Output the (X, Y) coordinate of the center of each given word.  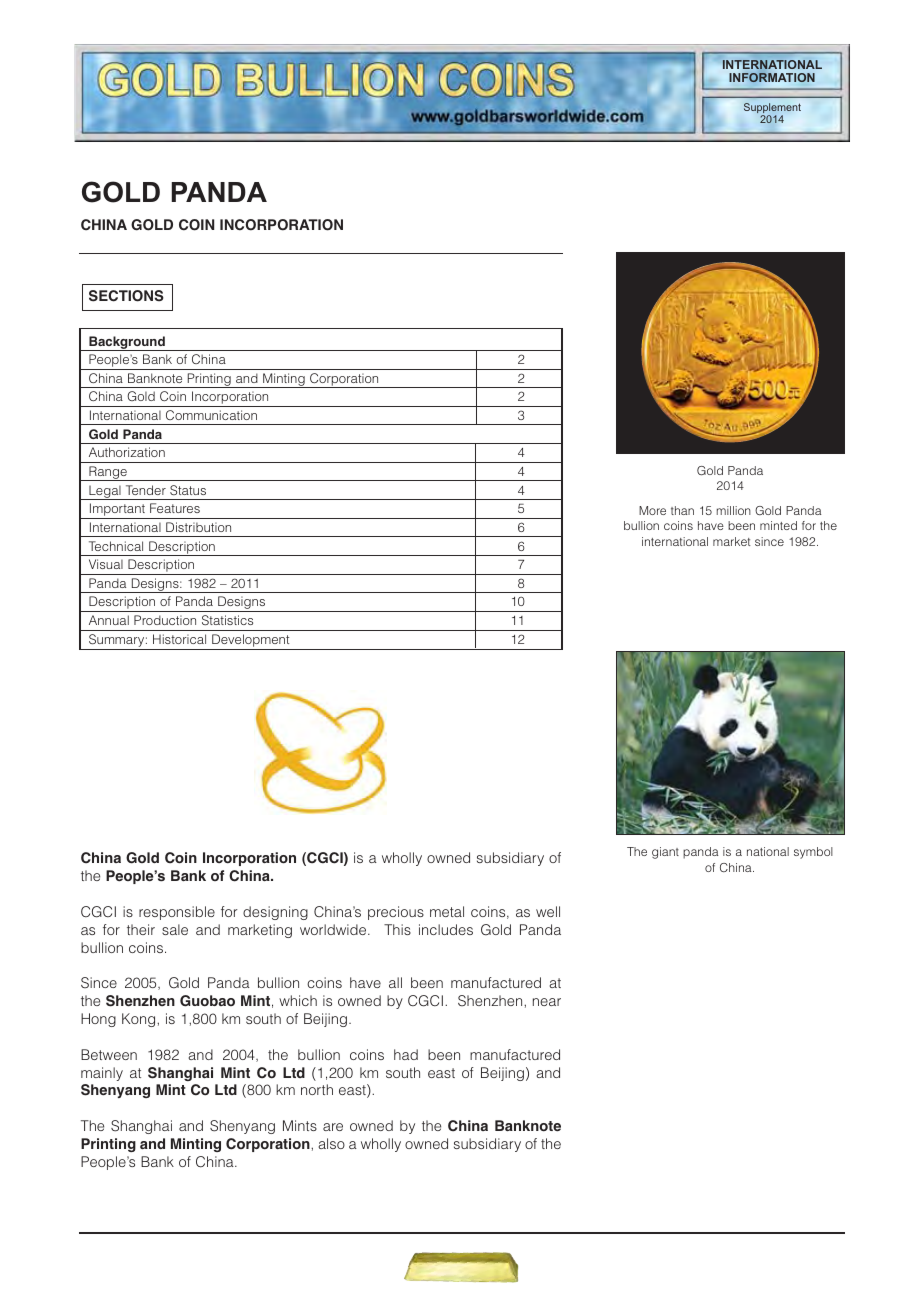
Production (165, 620)
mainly (102, 1074)
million (734, 510)
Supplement (772, 109)
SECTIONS (126, 296)
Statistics (227, 620)
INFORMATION (772, 77)
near (547, 1002)
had (406, 1054)
